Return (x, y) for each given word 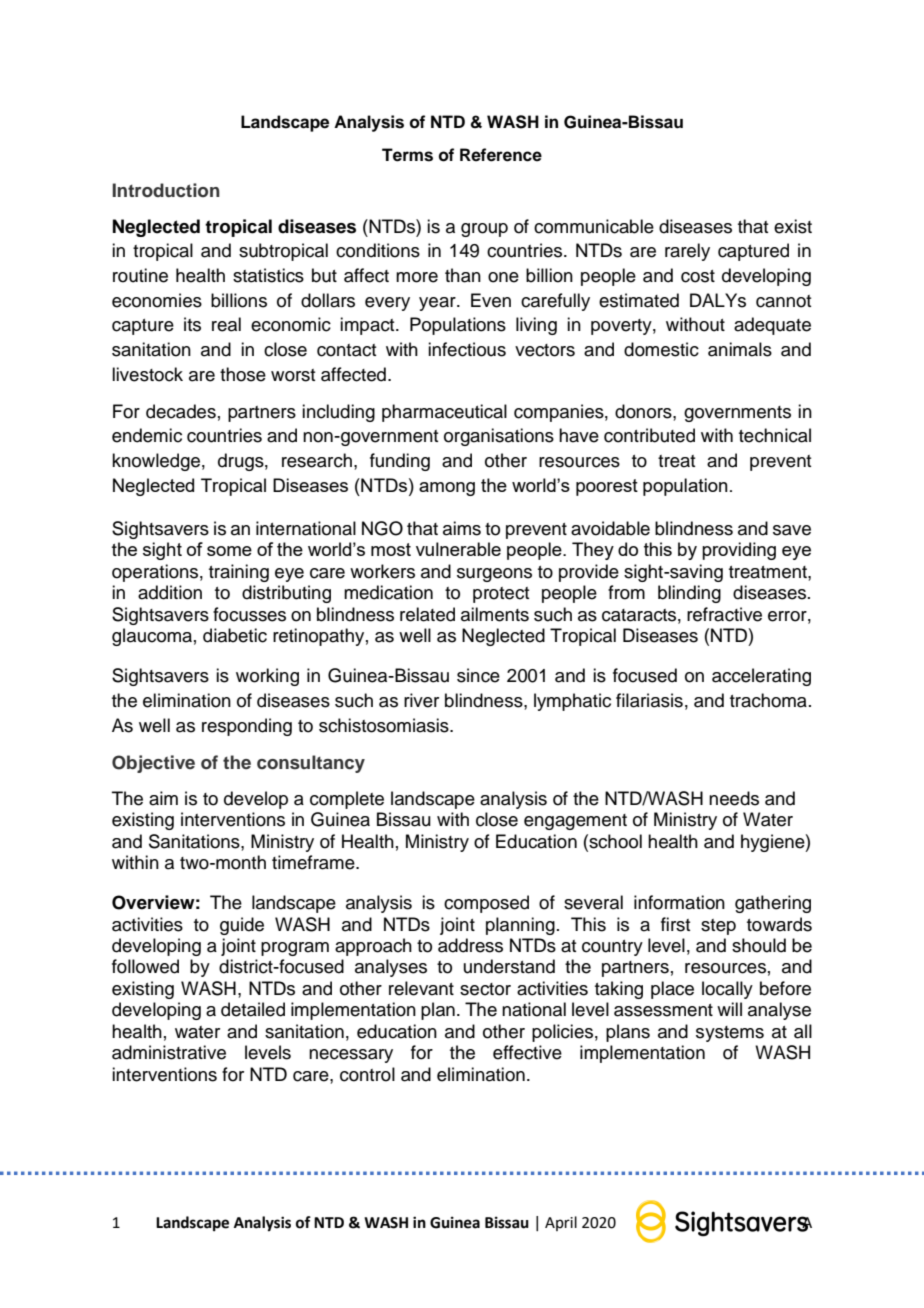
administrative (169, 1052)
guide (242, 926)
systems (730, 1034)
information (679, 902)
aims (462, 528)
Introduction (166, 190)
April (561, 1223)
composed (486, 904)
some (229, 551)
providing (739, 551)
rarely (687, 252)
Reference (501, 155)
